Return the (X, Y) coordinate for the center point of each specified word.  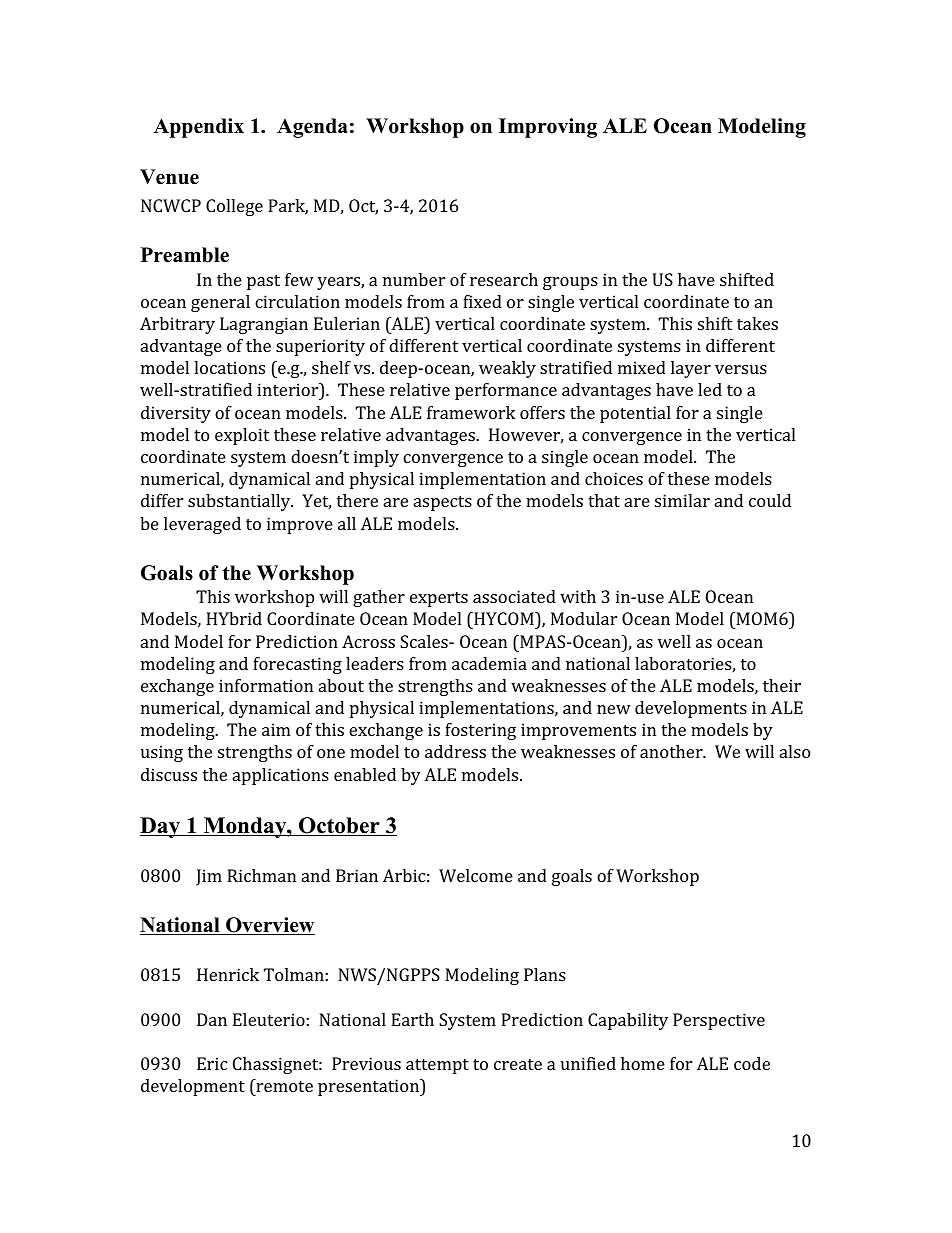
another (672, 751)
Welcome (476, 875)
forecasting (297, 665)
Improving (548, 128)
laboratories (683, 663)
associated (514, 596)
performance (506, 391)
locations (229, 367)
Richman (261, 875)
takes (757, 323)
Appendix (199, 128)
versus (741, 369)
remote (283, 1085)
